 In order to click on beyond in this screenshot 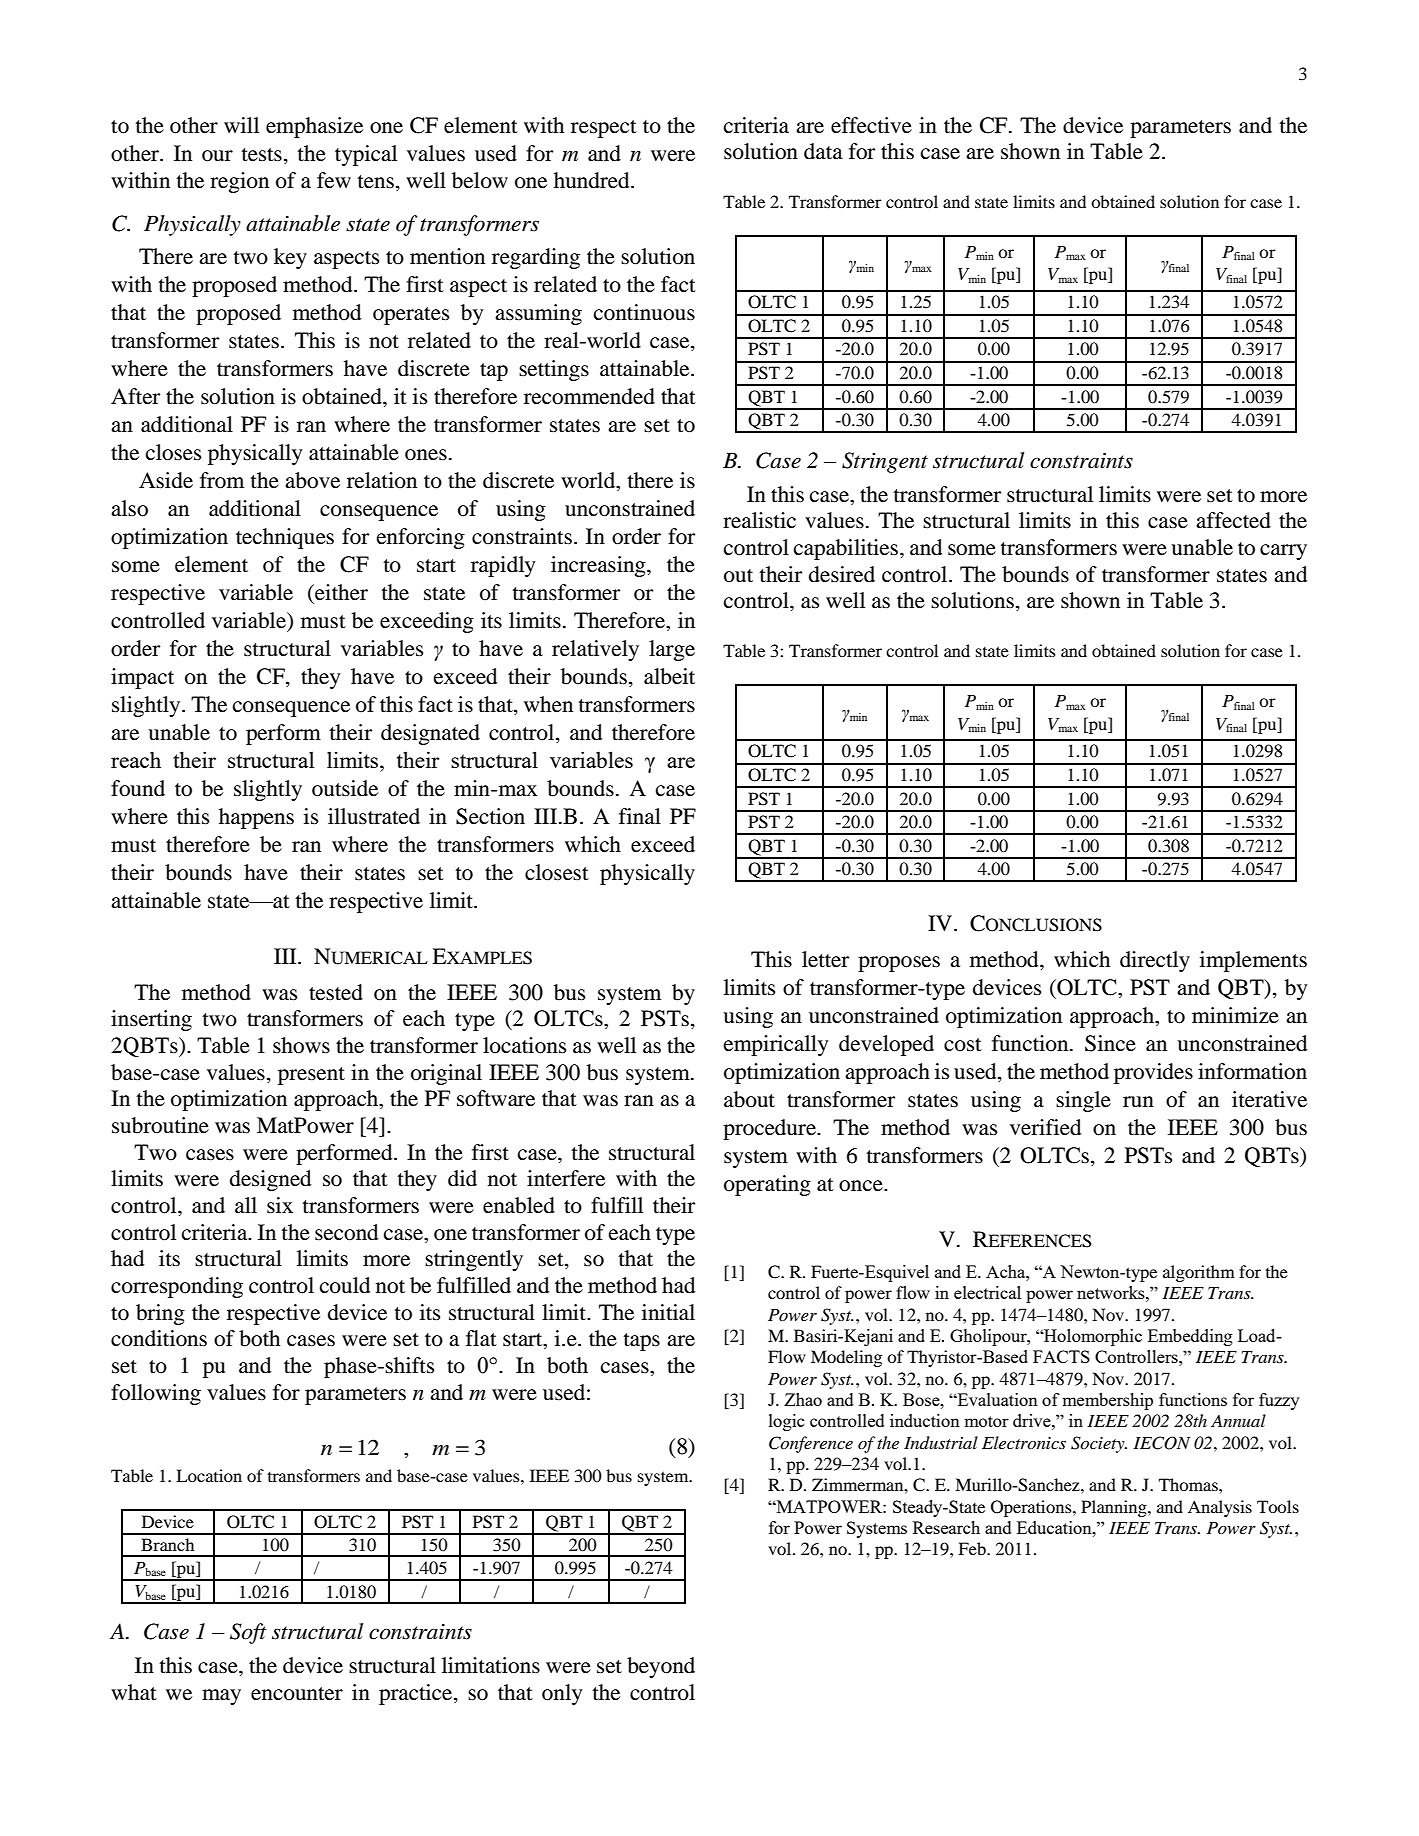, I will do `click(661, 1667)`.
